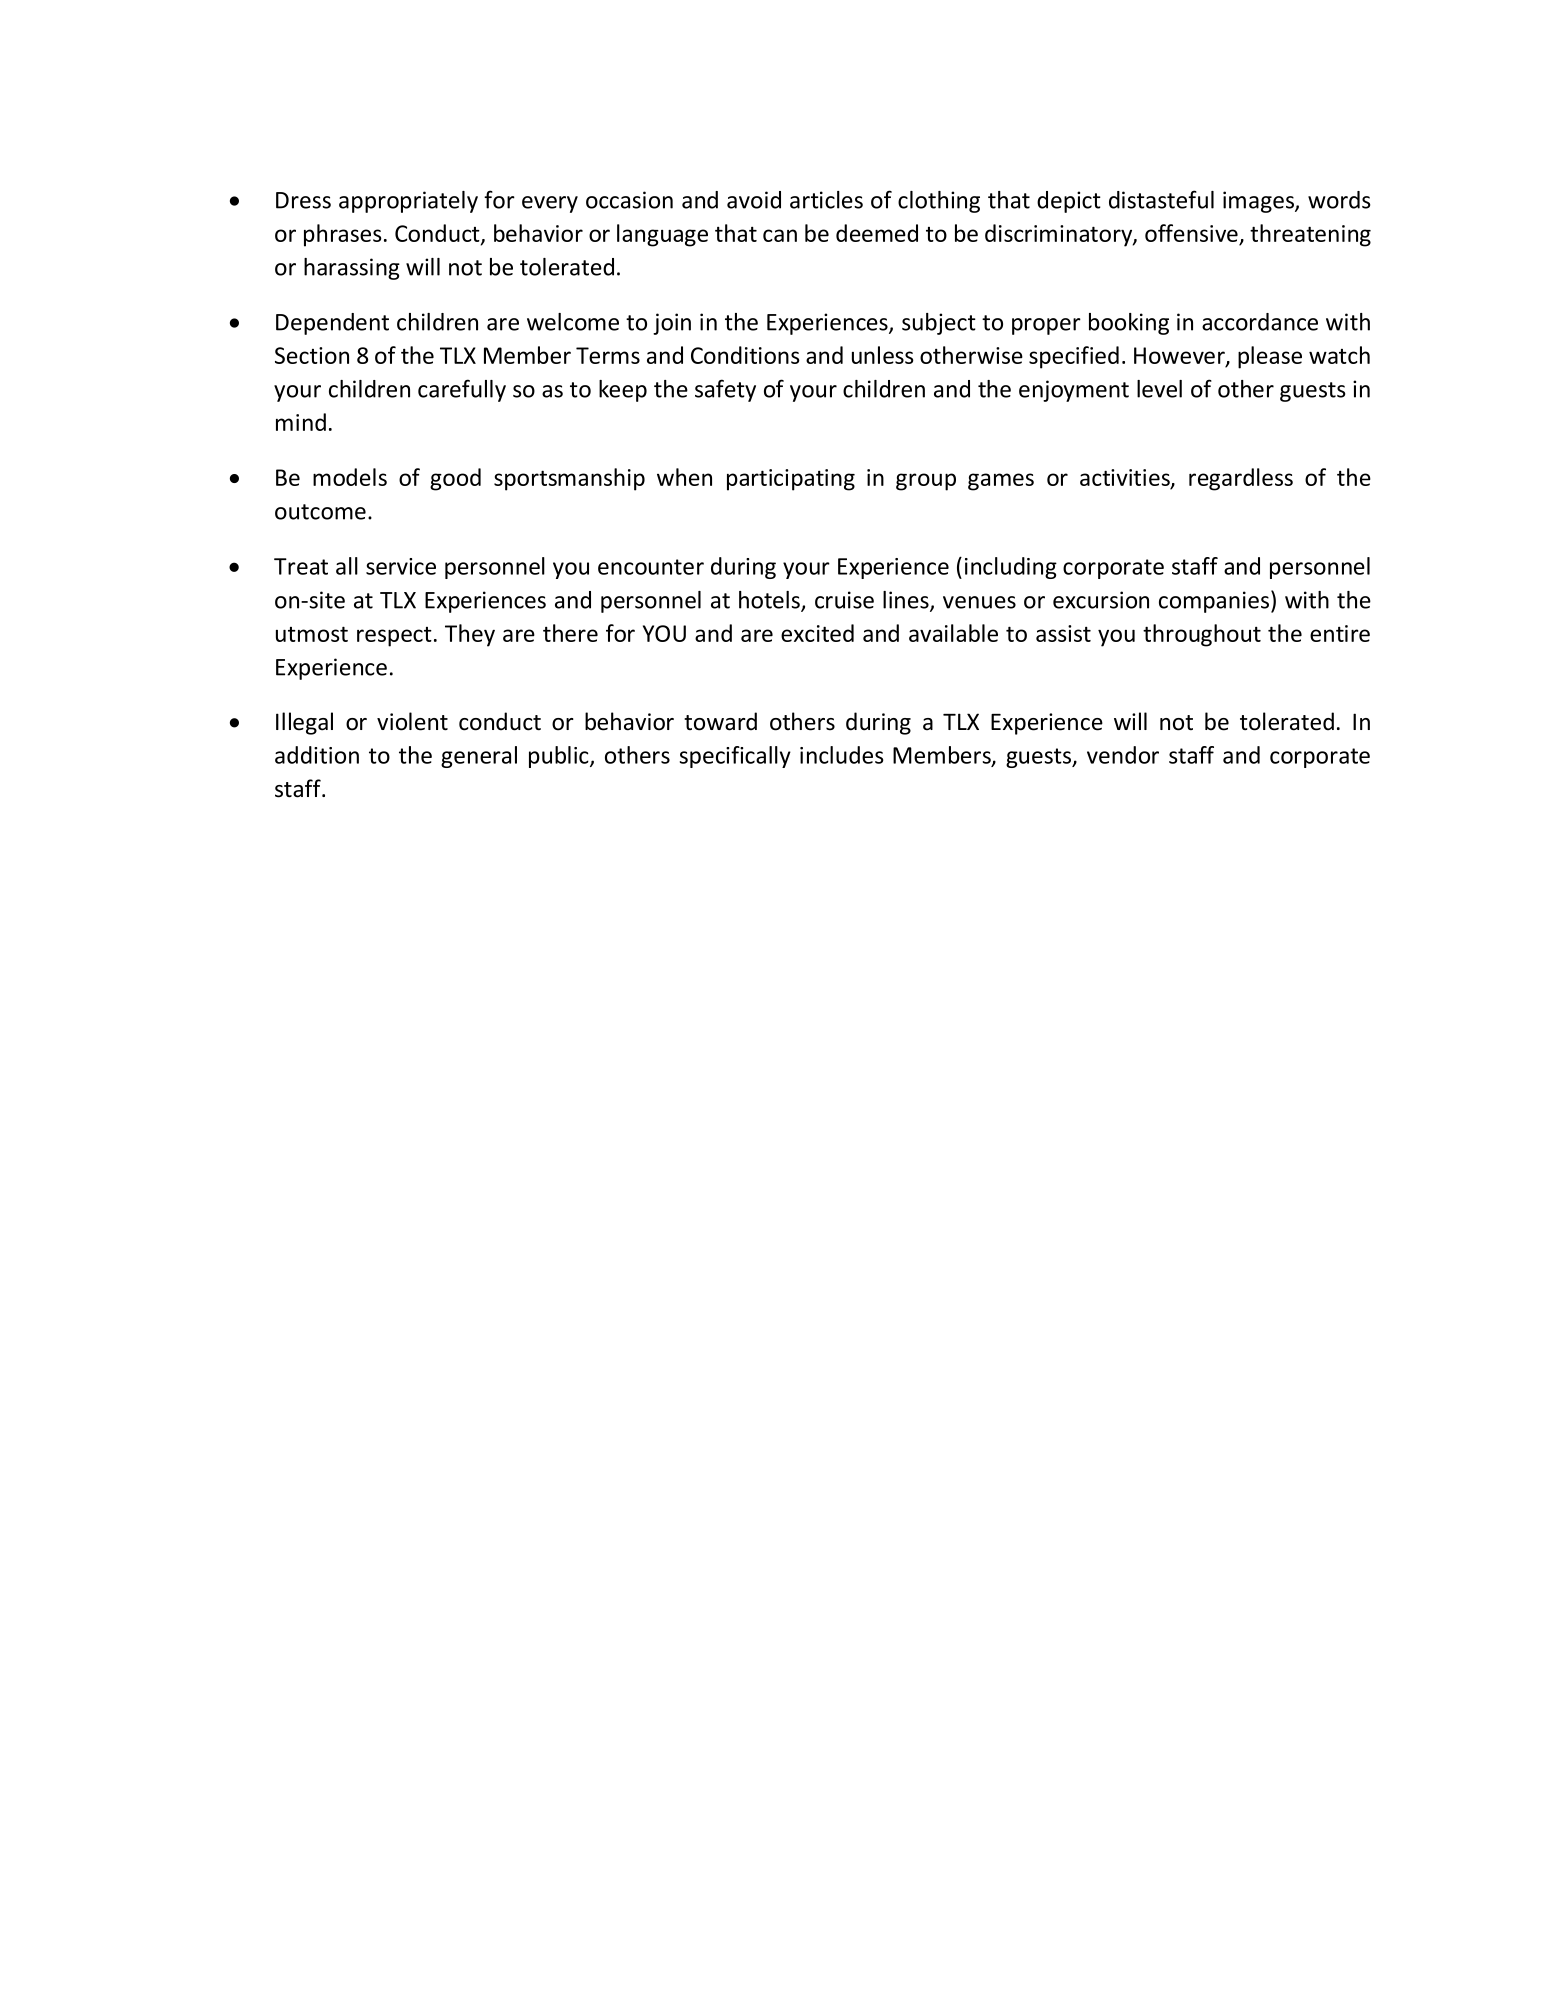 The height and width of the document is (2011, 1554). What do you see at coordinates (842, 755) in the document?
I see `includes` at bounding box center [842, 755].
